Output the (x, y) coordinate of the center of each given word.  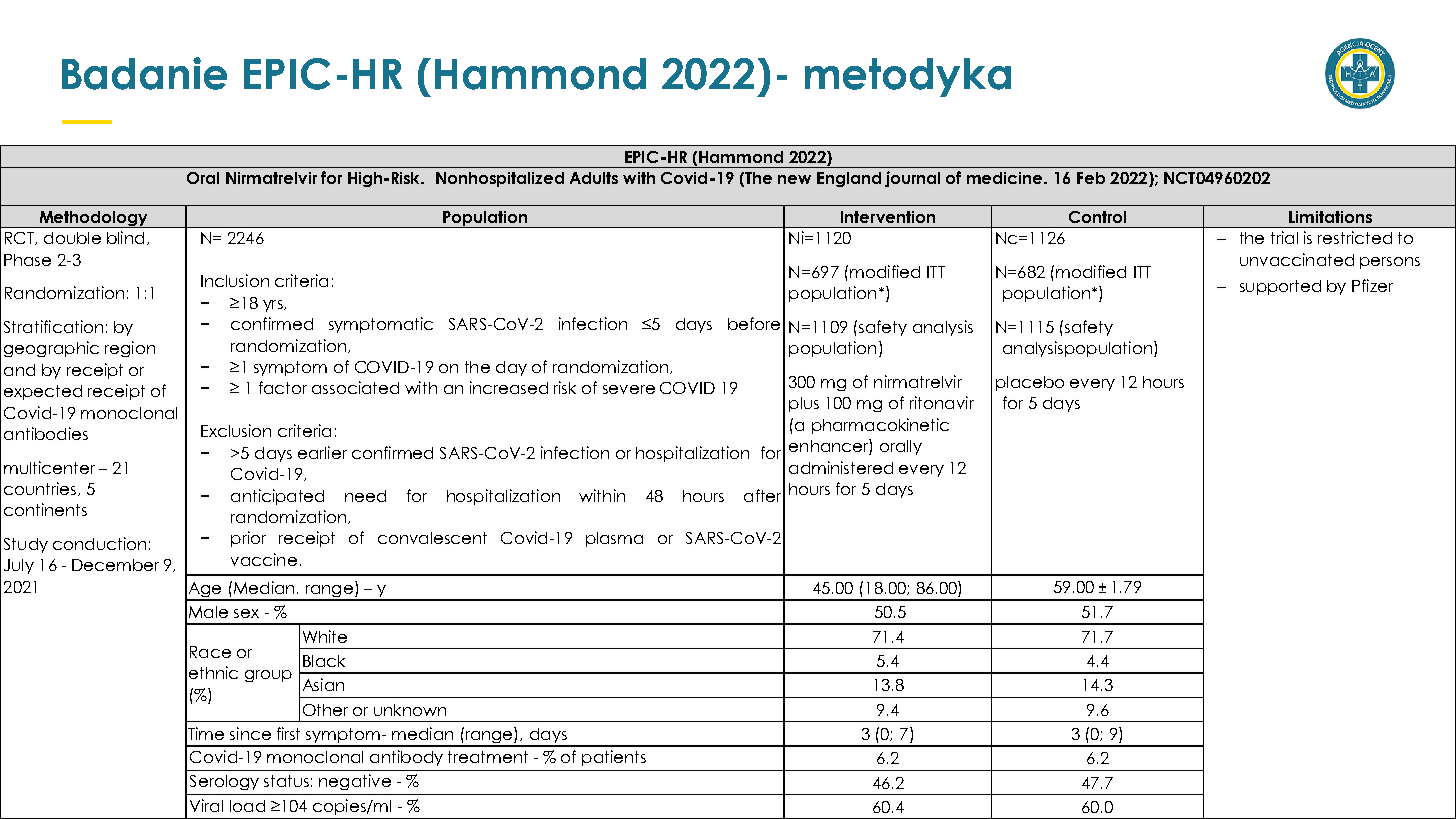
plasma (614, 539)
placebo (1030, 383)
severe (629, 389)
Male (208, 612)
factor (283, 387)
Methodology (93, 219)
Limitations (1330, 217)
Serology (224, 782)
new (794, 179)
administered (841, 467)
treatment (488, 757)
